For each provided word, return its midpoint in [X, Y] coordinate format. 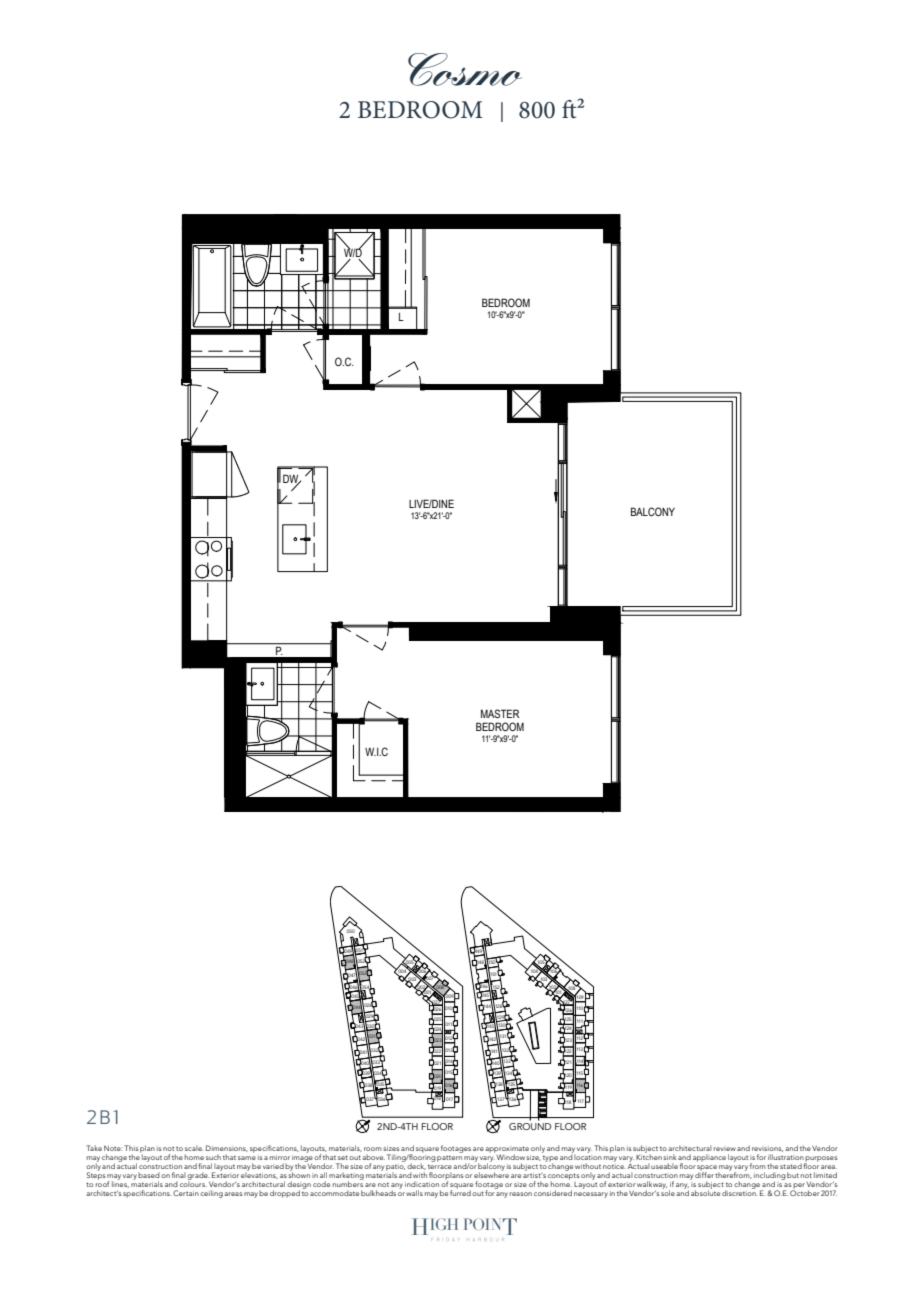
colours [193, 1183]
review [725, 1149]
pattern [449, 1158]
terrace [440, 1166]
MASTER [500, 713]
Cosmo [465, 69]
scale [194, 1148]
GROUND [530, 1126]
